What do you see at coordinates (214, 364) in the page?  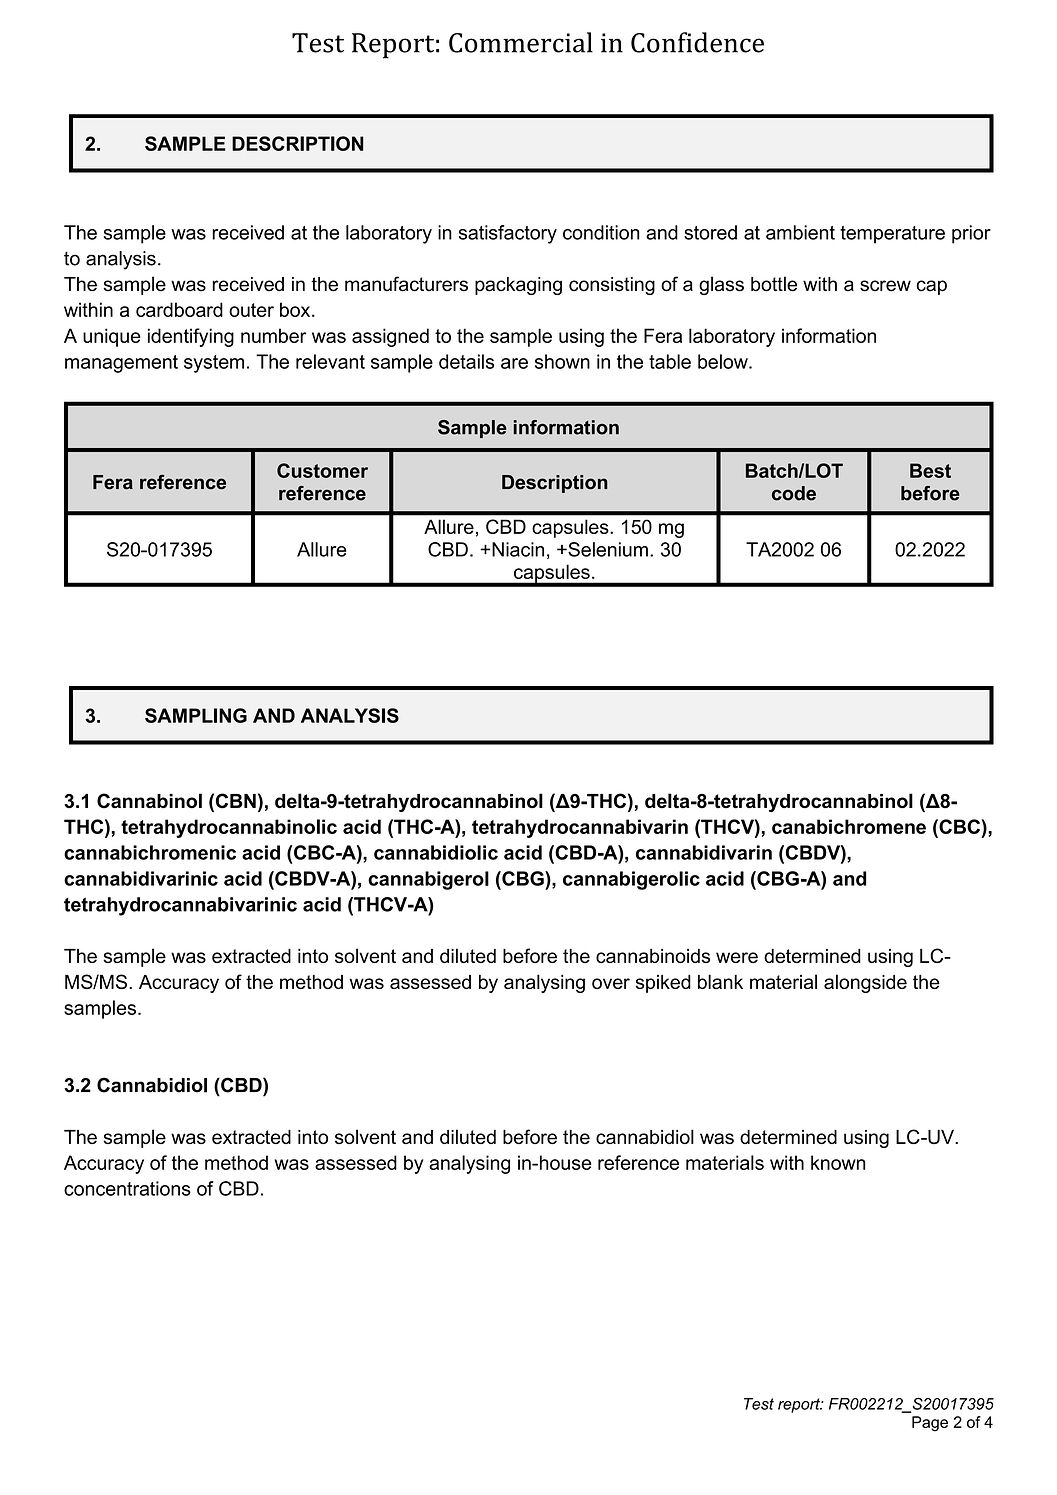 I see `system` at bounding box center [214, 364].
